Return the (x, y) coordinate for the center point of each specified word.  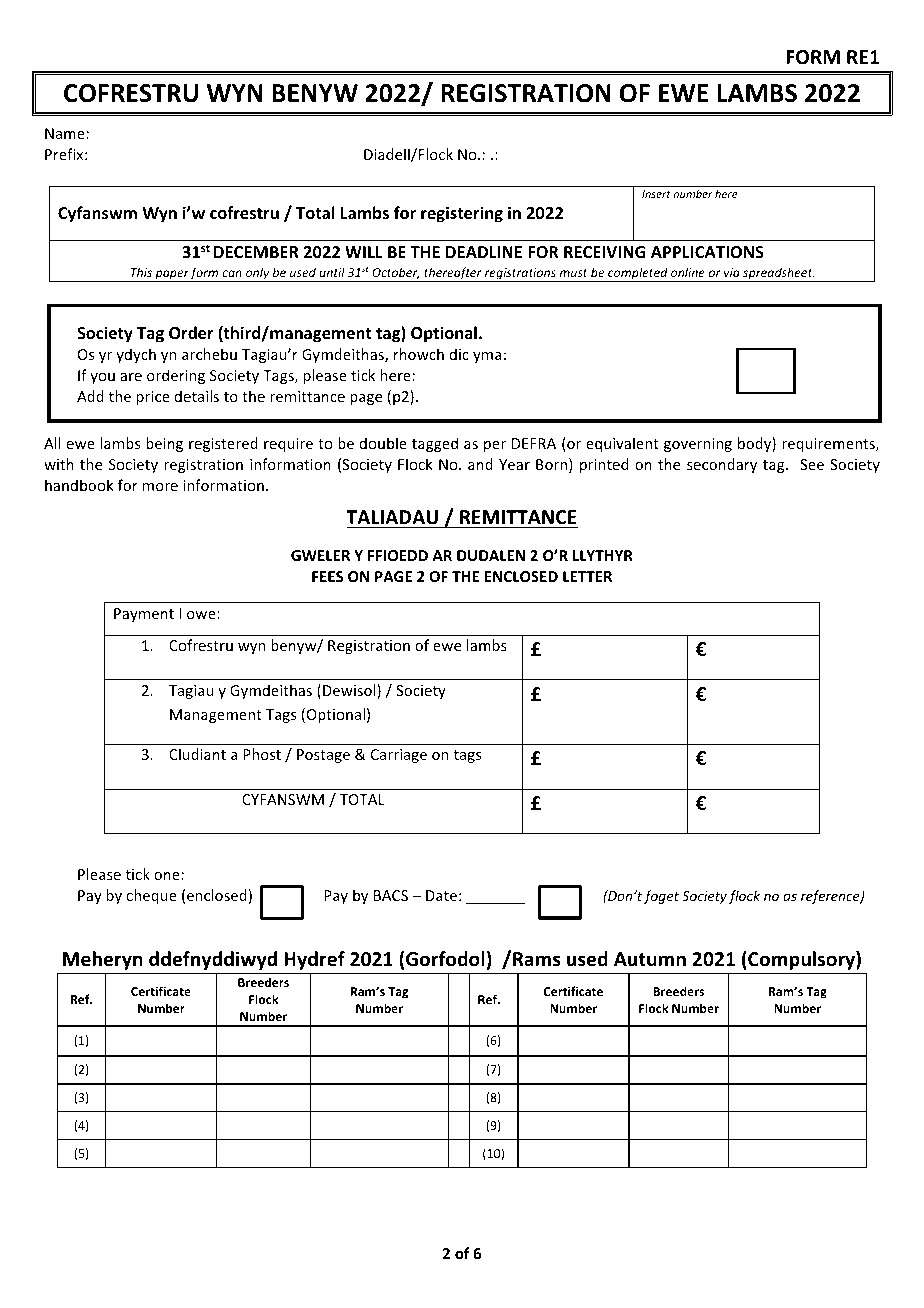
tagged (435, 444)
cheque (151, 896)
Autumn (650, 959)
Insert (656, 194)
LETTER (587, 576)
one (167, 876)
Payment (144, 615)
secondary (722, 465)
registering (462, 214)
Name (65, 133)
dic (459, 354)
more (160, 487)
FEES (327, 576)
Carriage (399, 756)
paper (171, 276)
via (732, 272)
